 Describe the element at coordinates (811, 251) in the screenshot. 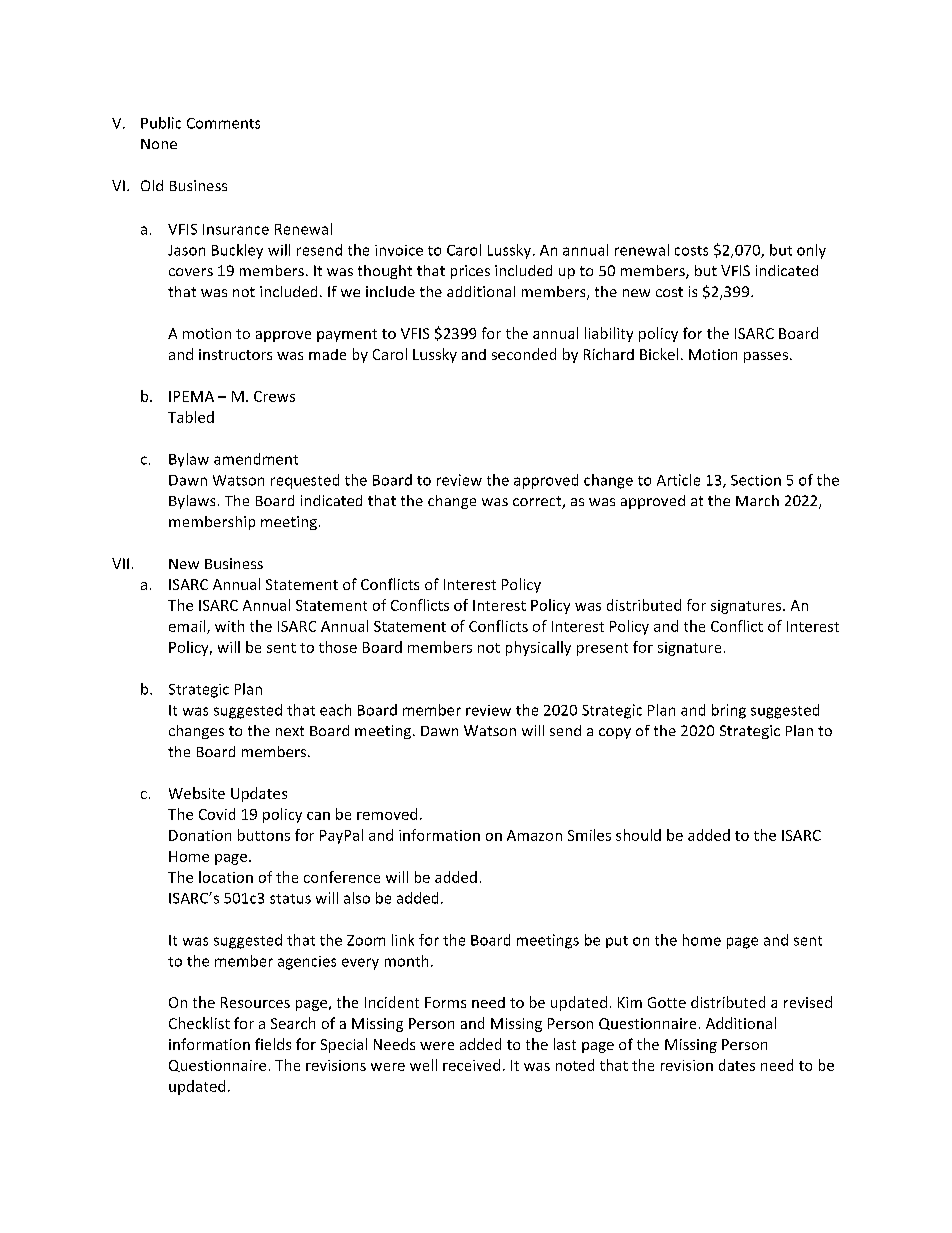

I see `only` at that location.
